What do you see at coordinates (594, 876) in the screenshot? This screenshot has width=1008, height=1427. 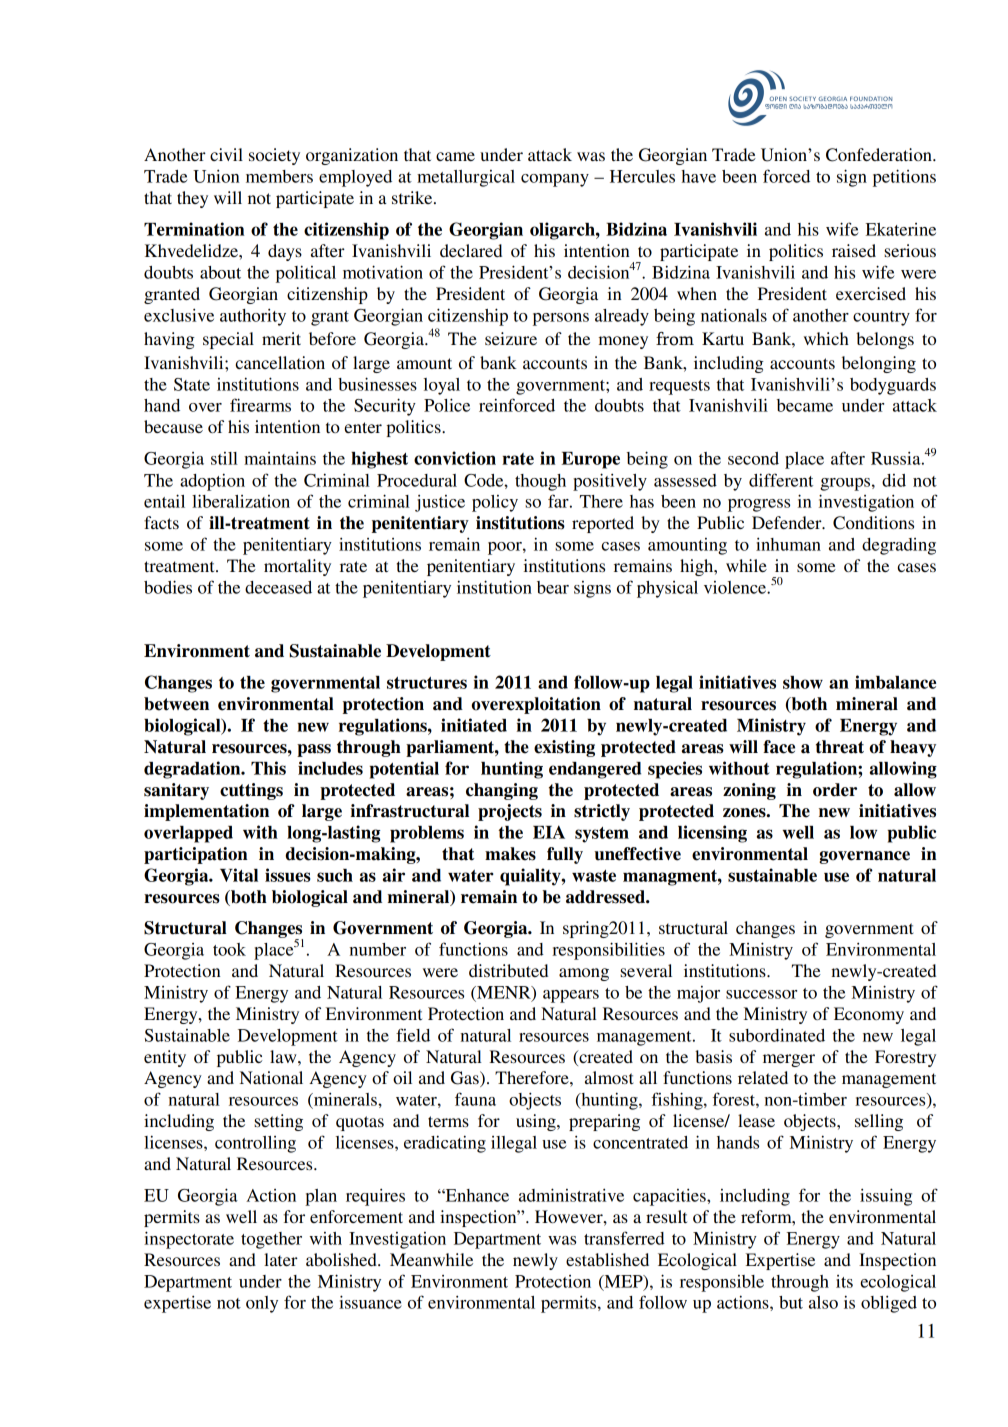 I see `waste` at bounding box center [594, 876].
